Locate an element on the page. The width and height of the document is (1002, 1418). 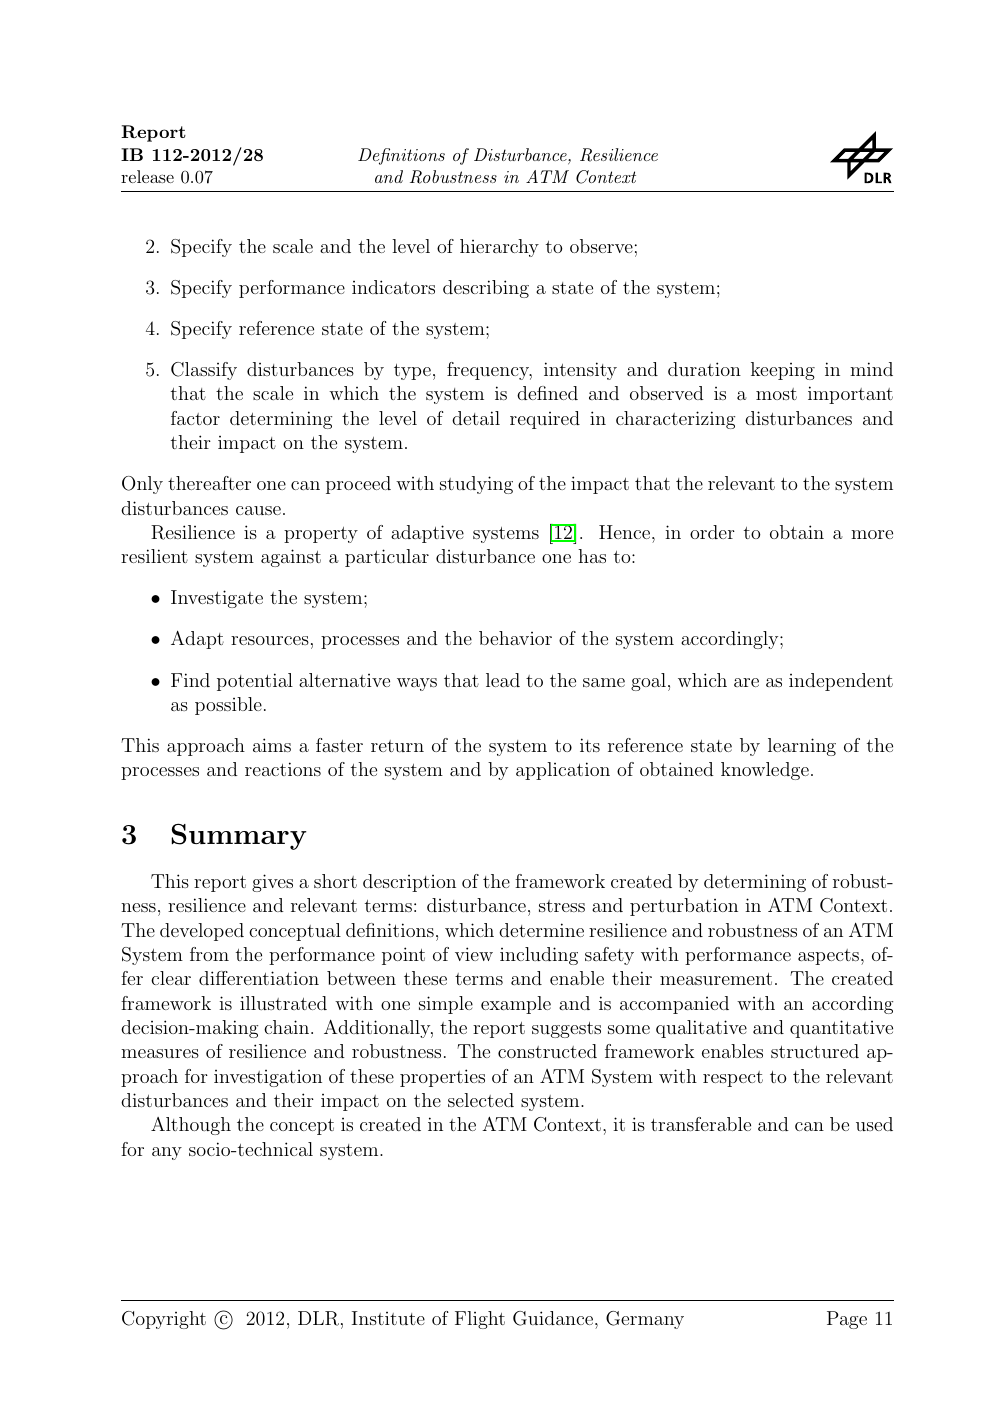
release is located at coordinates (147, 176).
